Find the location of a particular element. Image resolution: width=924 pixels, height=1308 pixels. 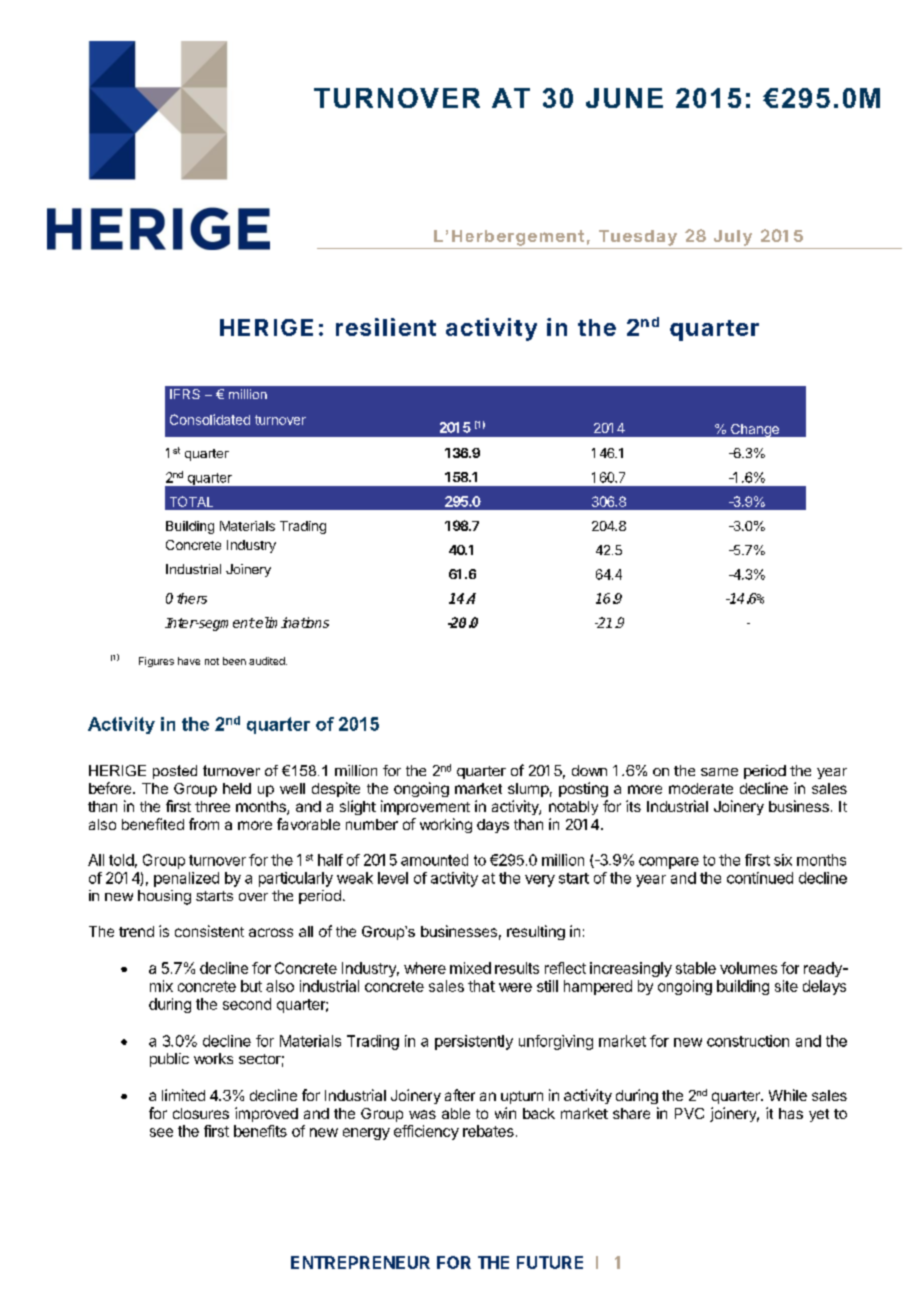

FUTURE is located at coordinates (550, 1262).
